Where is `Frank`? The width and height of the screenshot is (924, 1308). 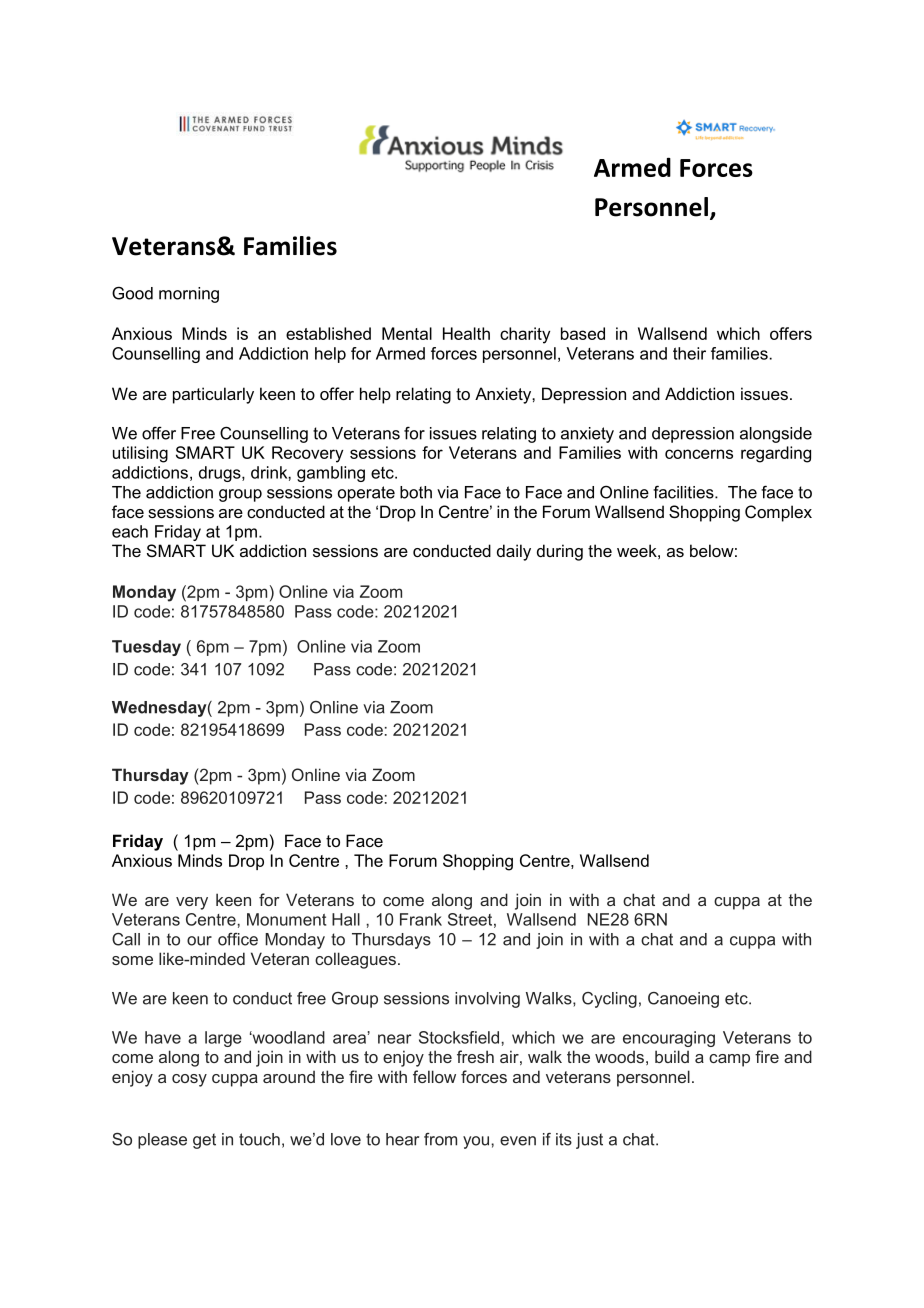
Frank is located at coordinates (421, 919).
